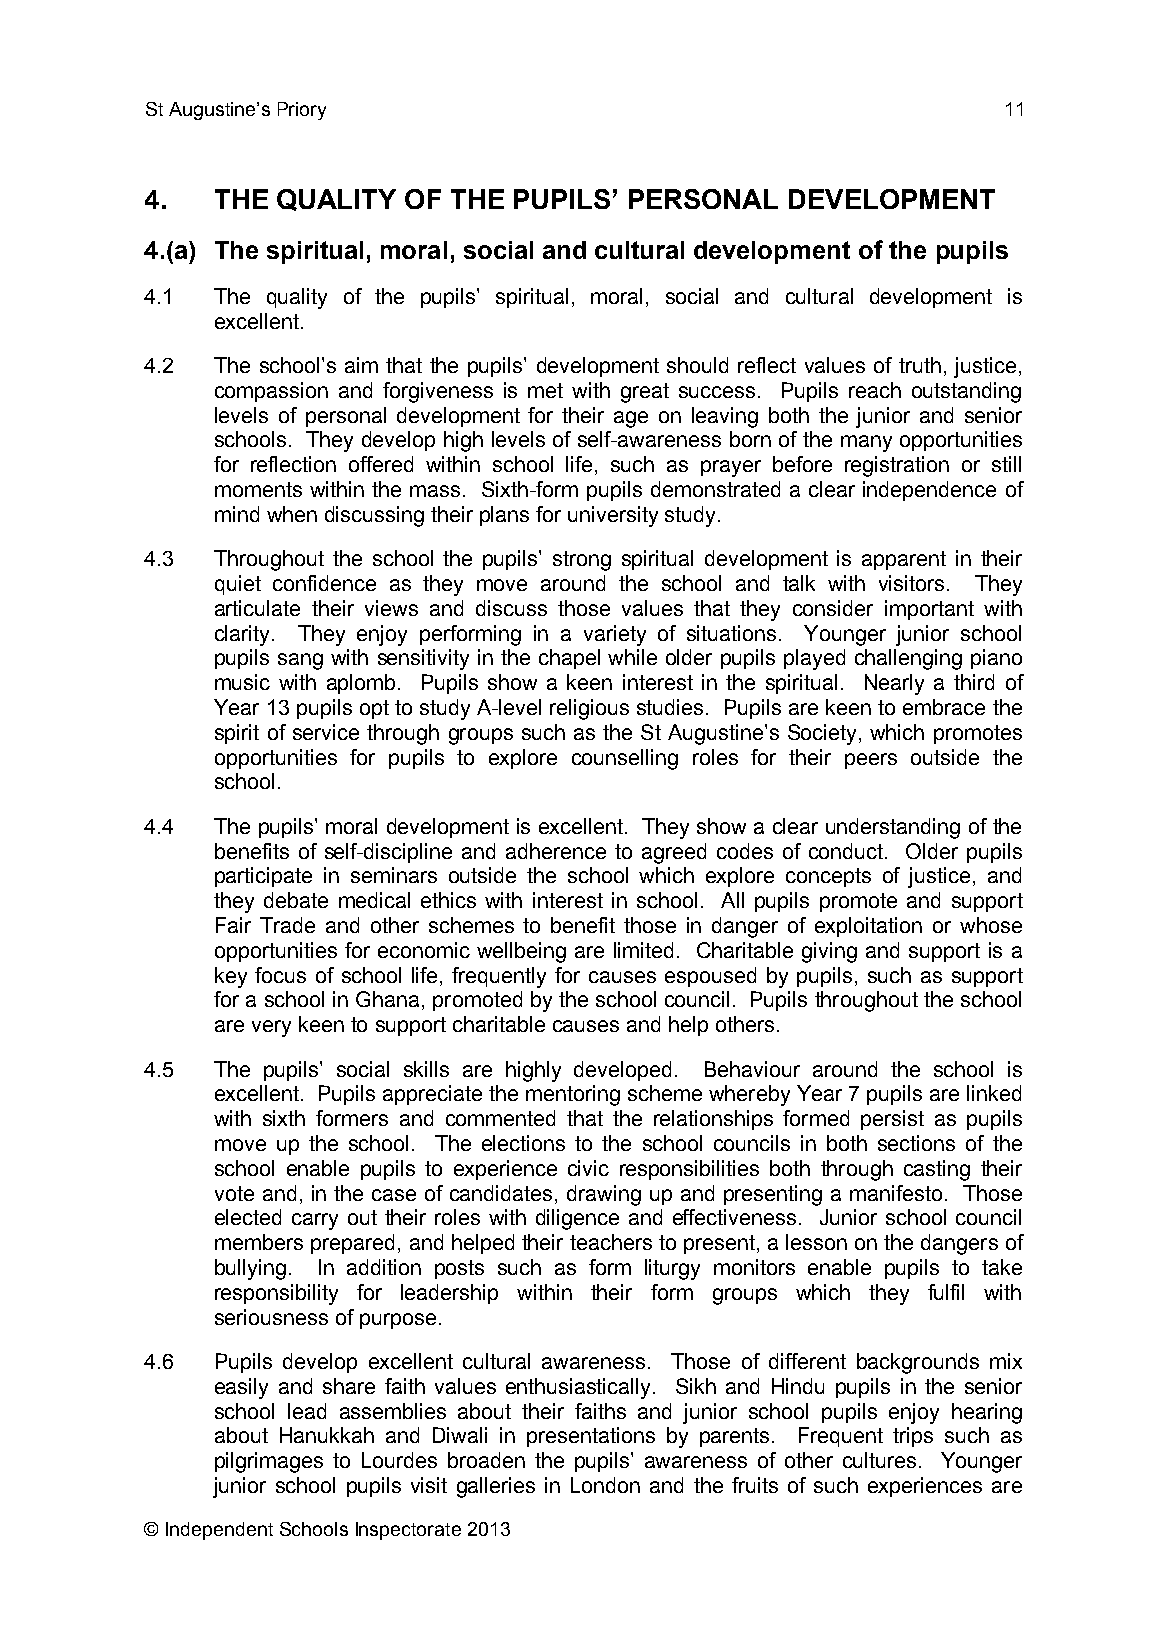 Image resolution: width=1167 pixels, height=1651 pixels. I want to click on reach, so click(875, 390).
